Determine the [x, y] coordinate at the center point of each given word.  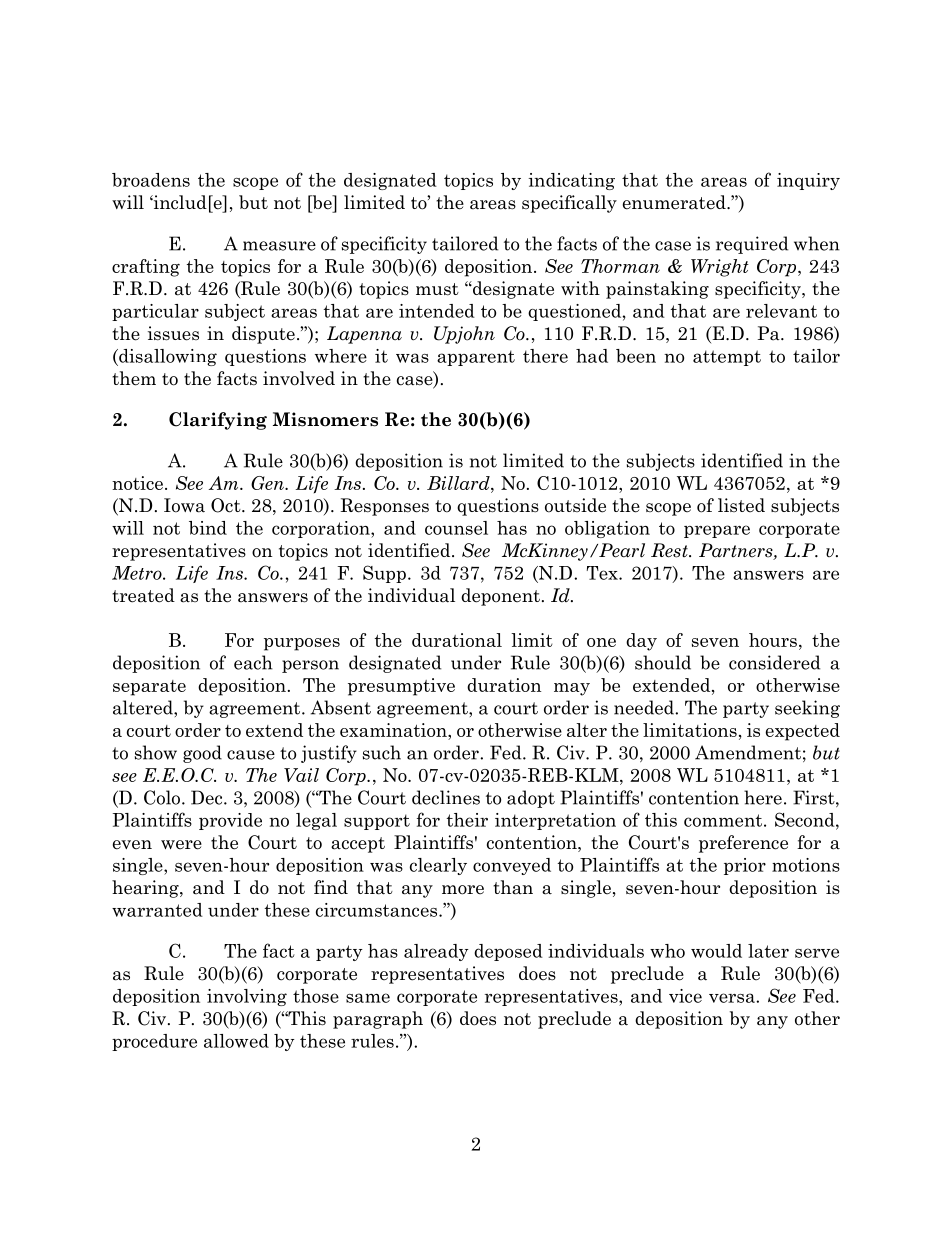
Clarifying [218, 421]
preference [743, 844]
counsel [456, 528]
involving [247, 997]
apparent [476, 358]
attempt [727, 358]
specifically [569, 204]
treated [143, 595]
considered [774, 662]
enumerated [675, 202]
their [467, 820]
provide [230, 821]
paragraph [378, 1020]
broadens [151, 180]
